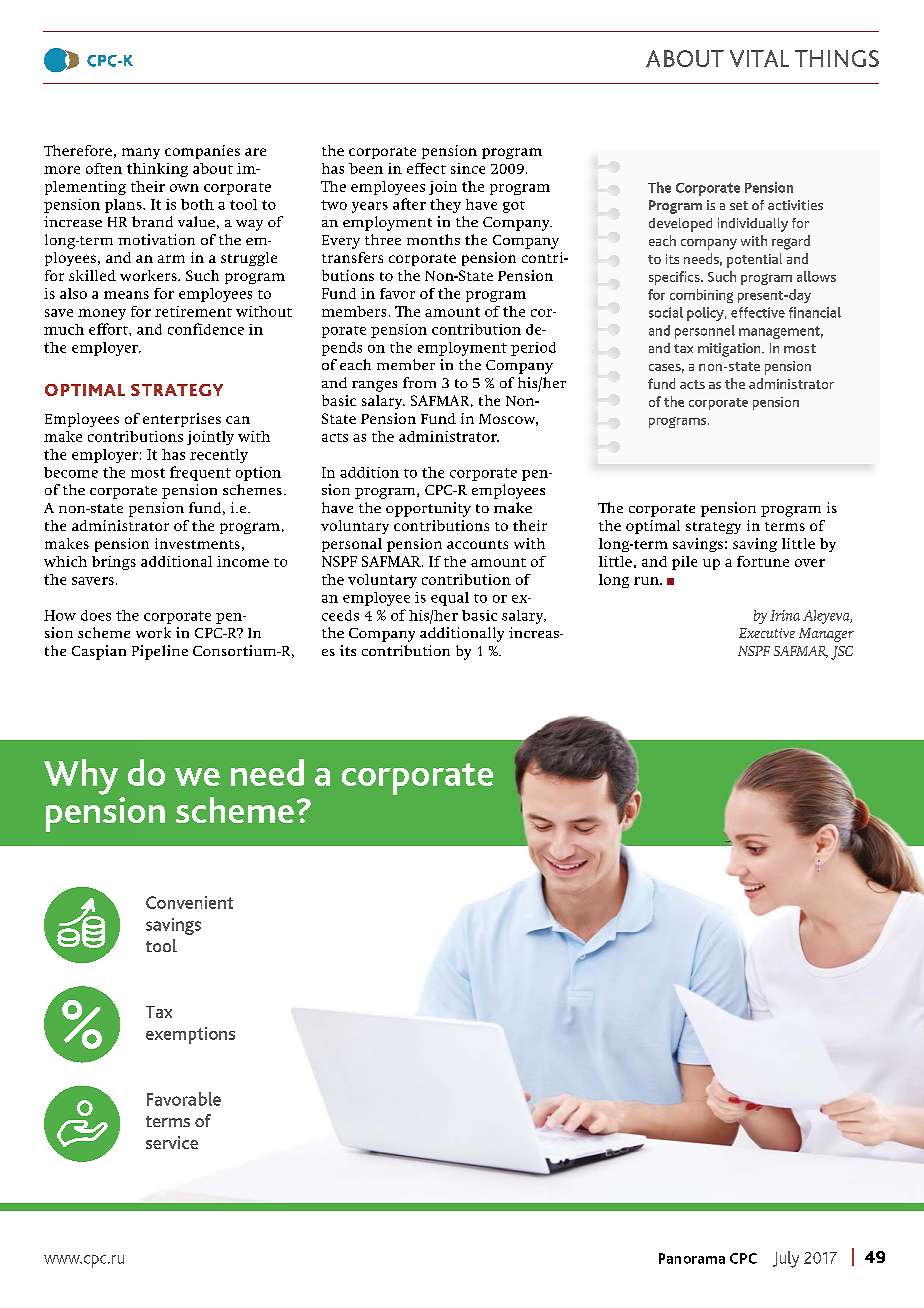 This document has width=924, height=1308. Describe the element at coordinates (468, 168) in the document. I see `since` at that location.
